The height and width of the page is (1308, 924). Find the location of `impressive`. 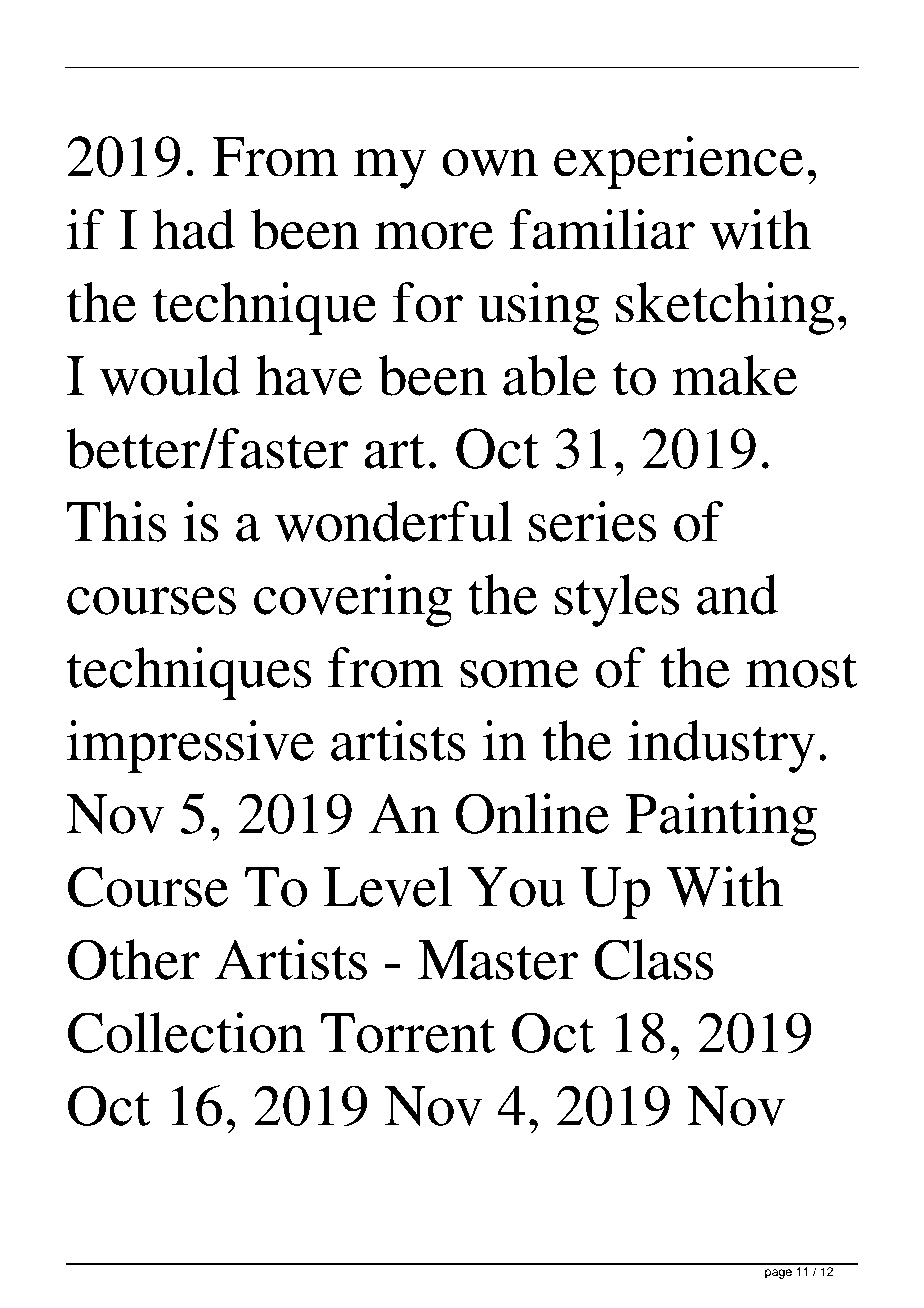

impressive is located at coordinates (190, 746).
